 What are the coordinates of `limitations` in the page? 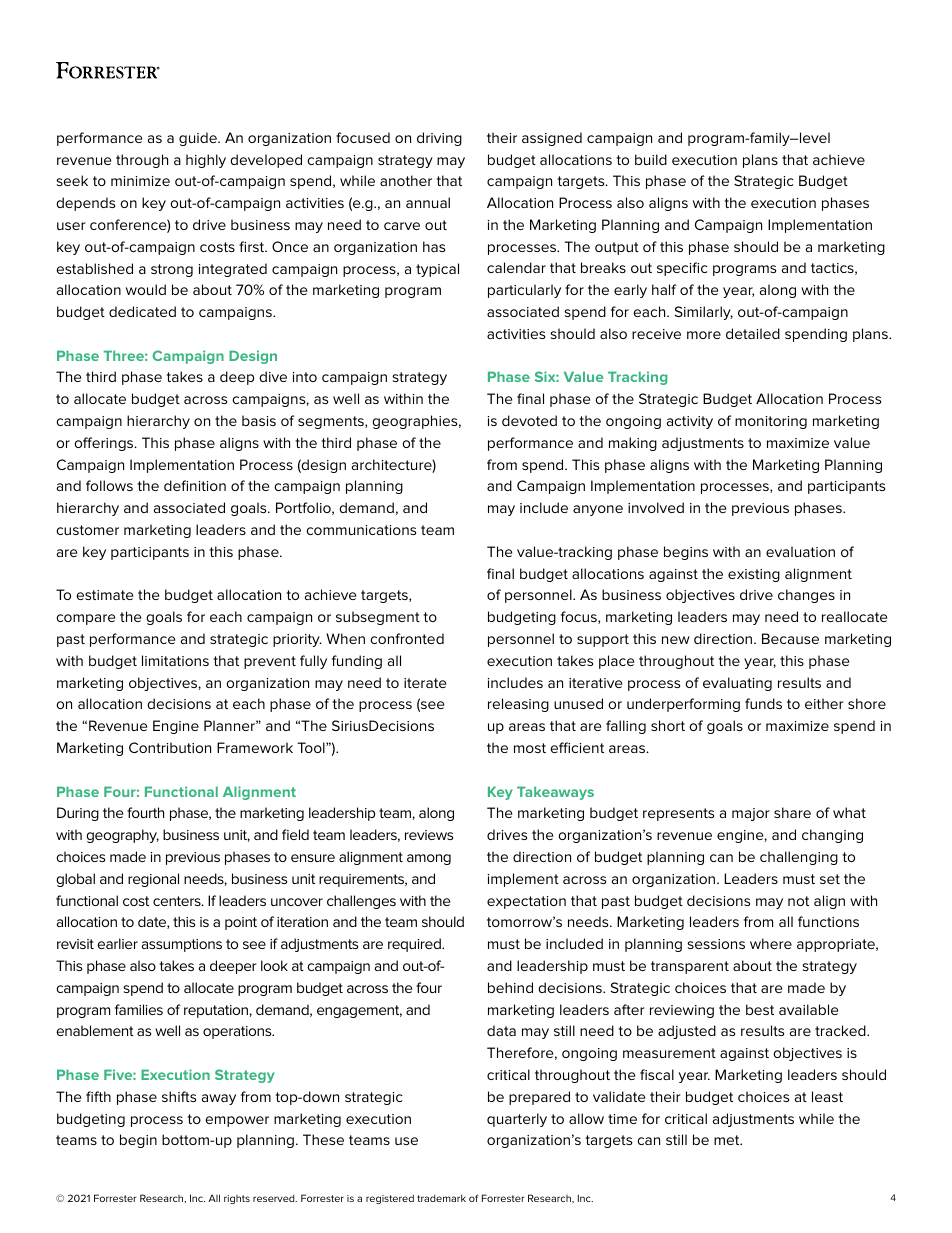 It's located at (175, 660).
